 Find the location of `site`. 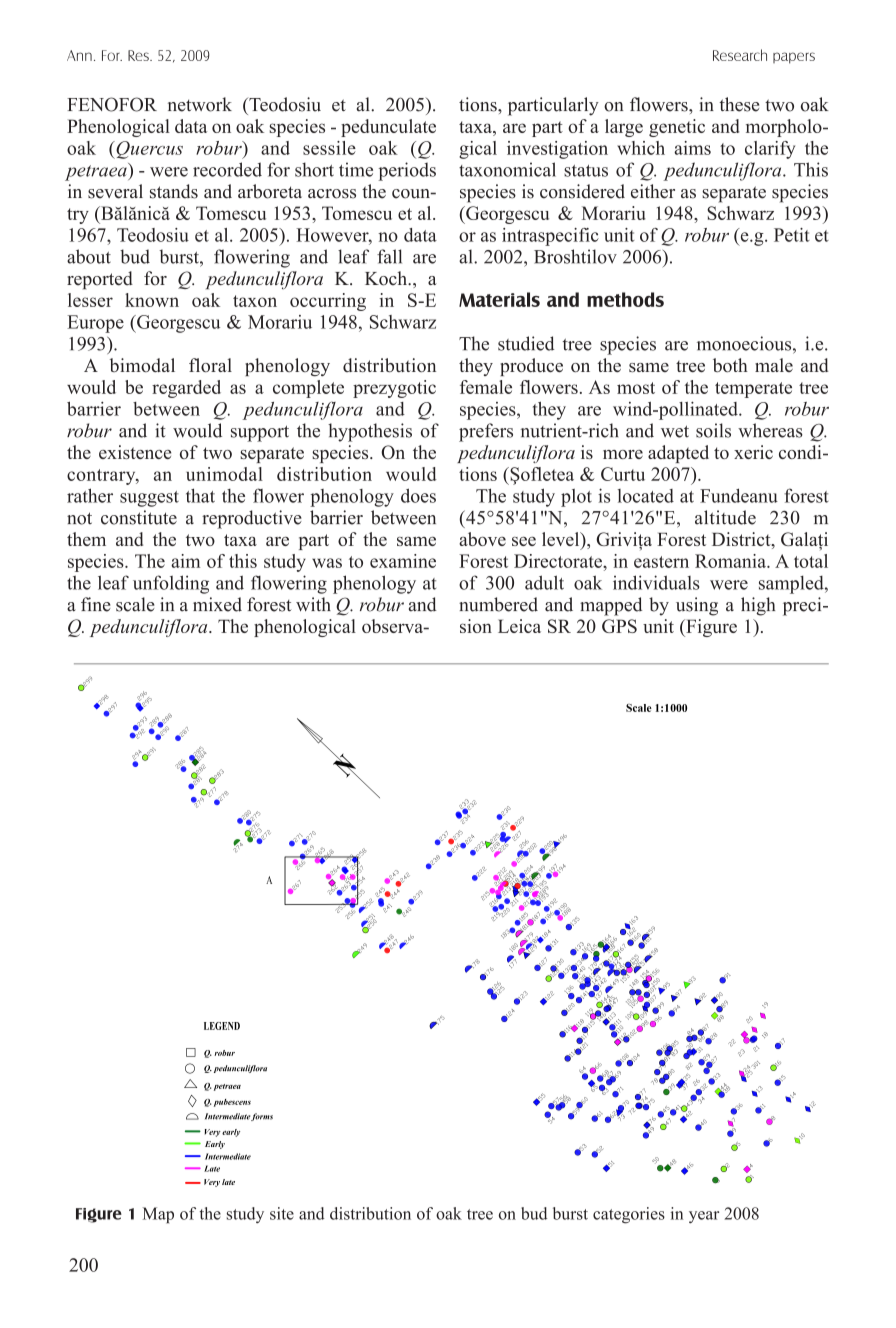

site is located at coordinates (282, 1213).
